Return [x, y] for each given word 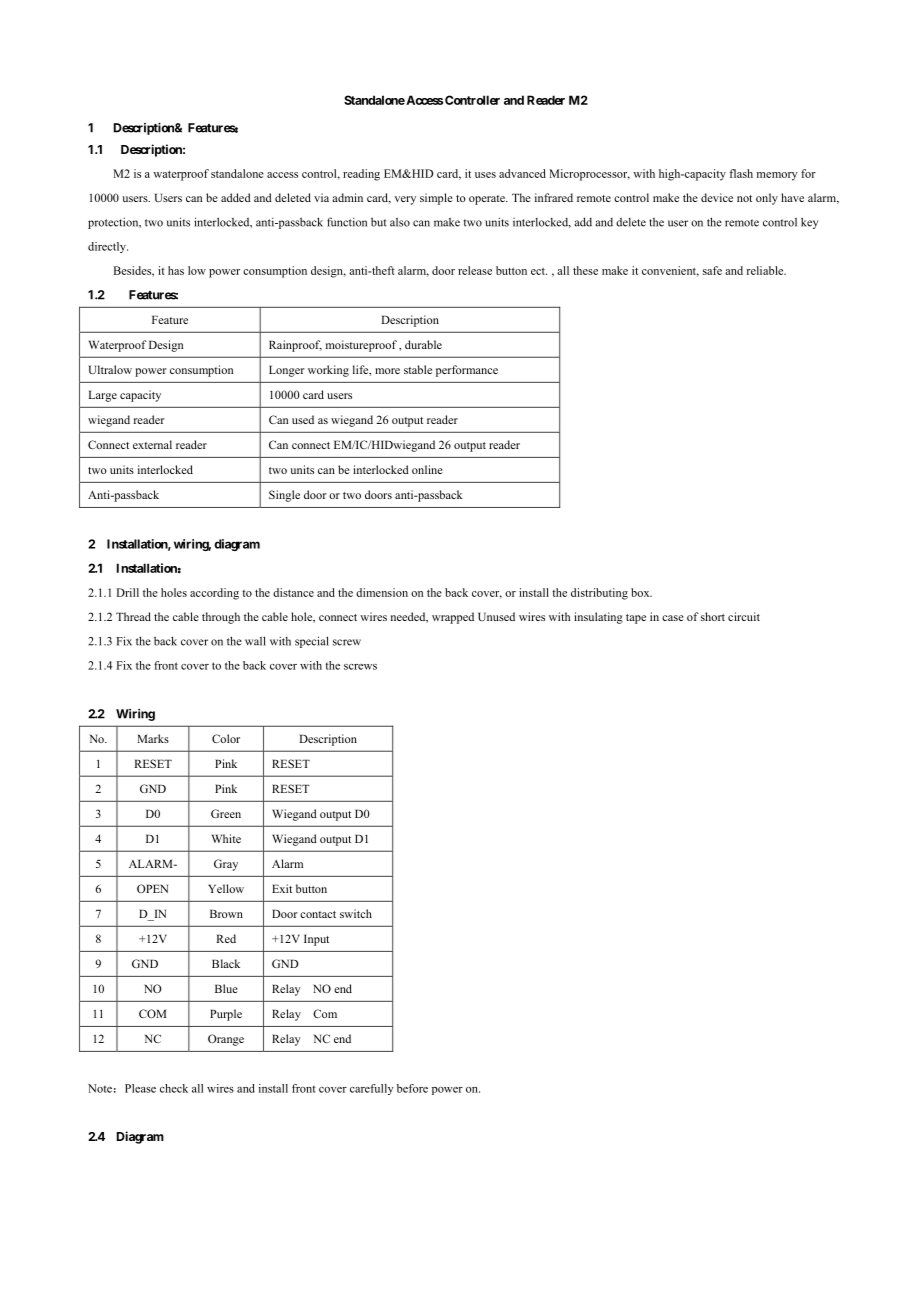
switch [356, 913]
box [641, 592]
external [152, 444]
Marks [153, 738]
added [236, 197]
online [427, 469]
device [717, 197]
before [412, 1088]
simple [436, 199]
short [713, 616]
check [174, 1088]
